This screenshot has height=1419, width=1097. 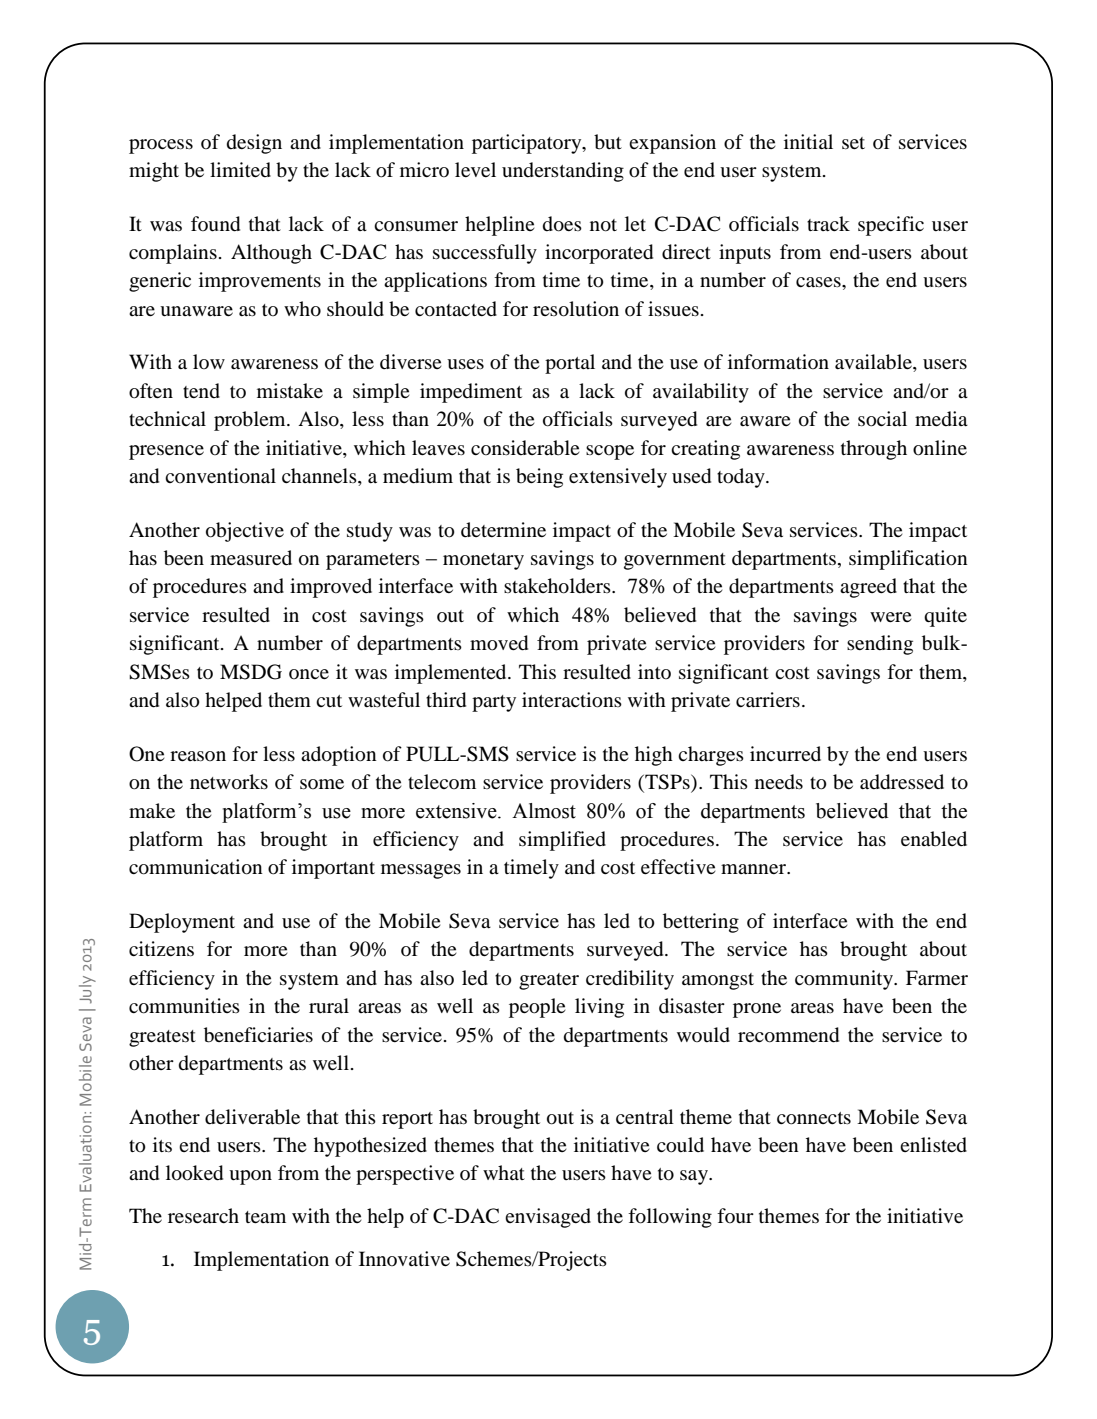 What do you see at coordinates (539, 478) in the screenshot?
I see `being` at bounding box center [539, 478].
